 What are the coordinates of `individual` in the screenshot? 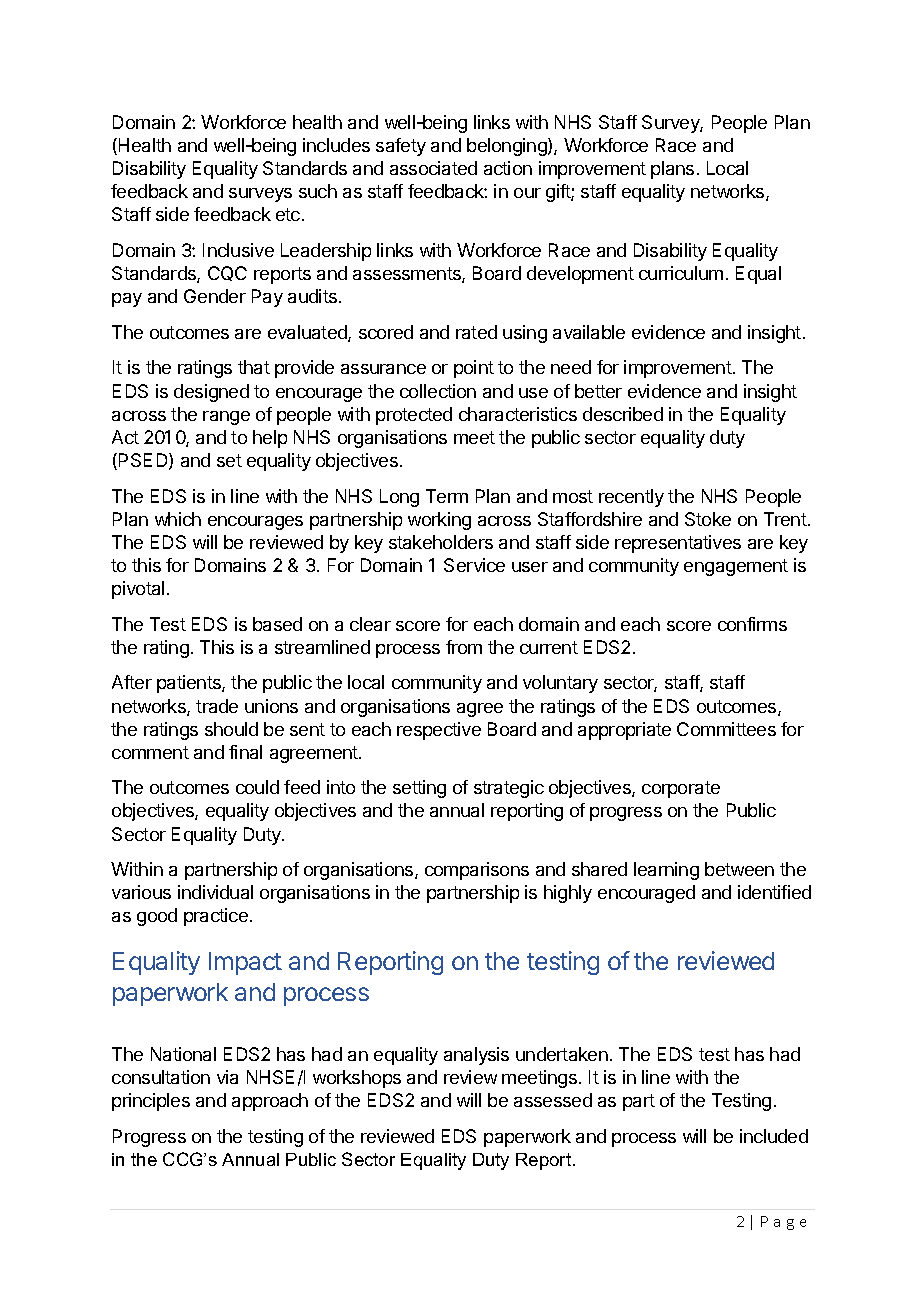 It's located at (215, 892).
